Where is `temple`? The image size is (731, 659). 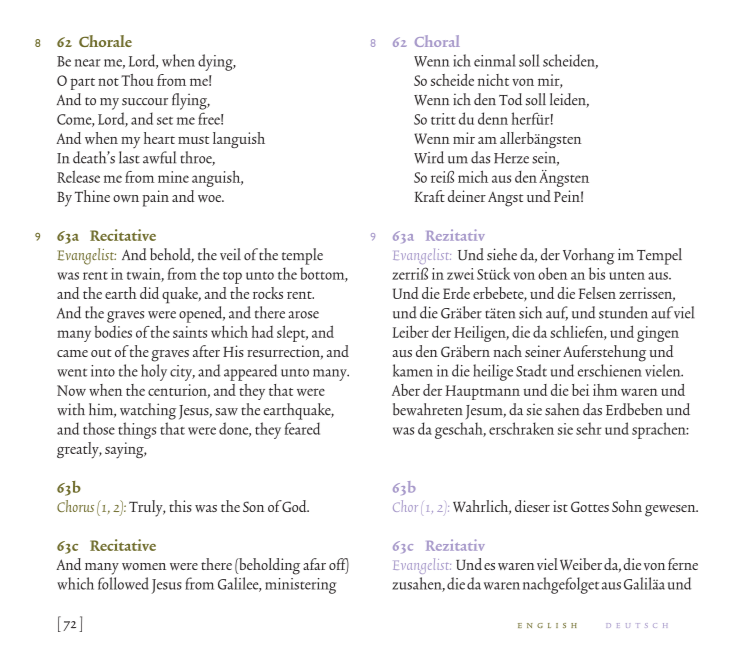
temple is located at coordinates (302, 256).
